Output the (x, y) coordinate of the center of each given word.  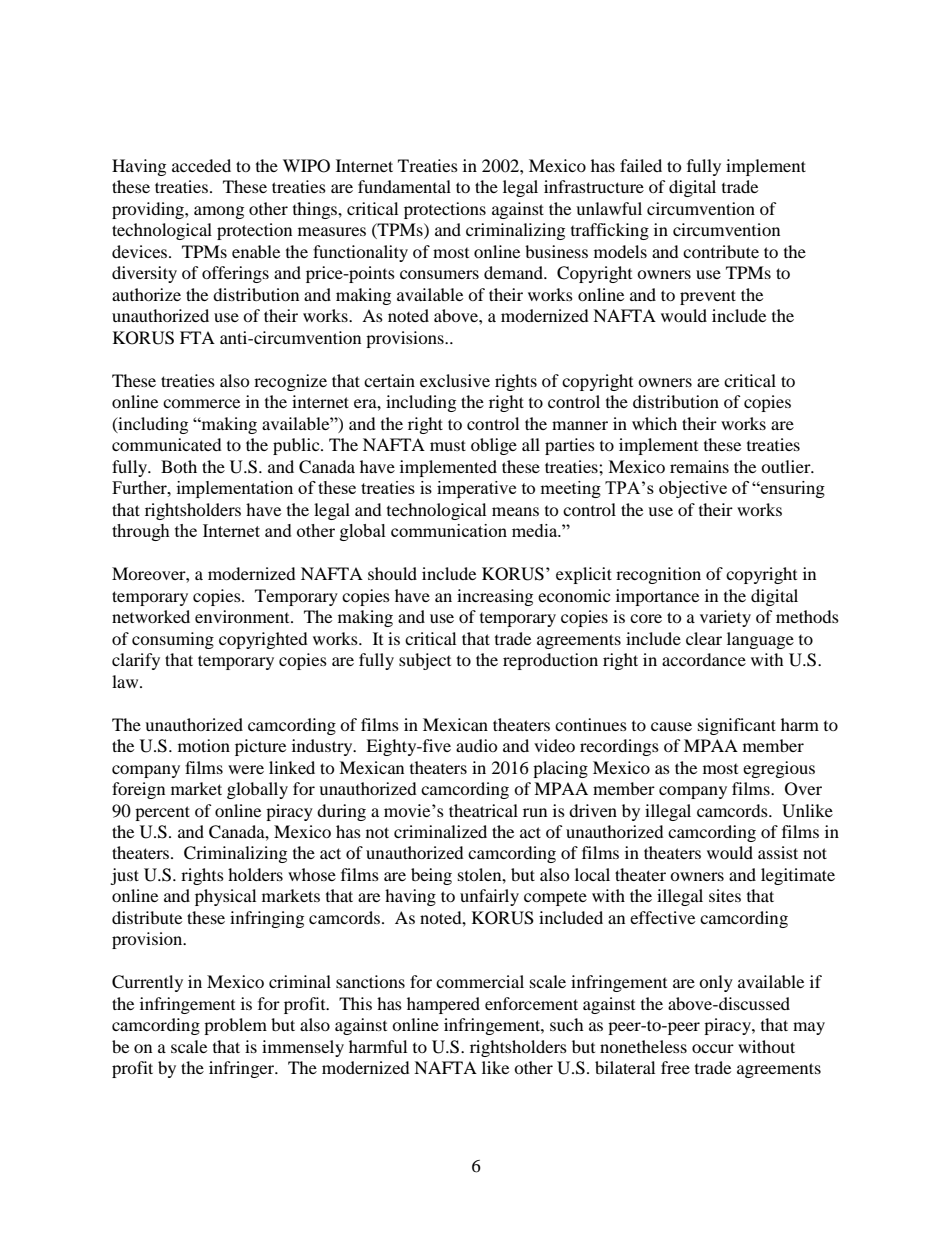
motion (204, 745)
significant (737, 726)
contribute (721, 251)
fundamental (404, 186)
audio (477, 745)
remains (699, 466)
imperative (476, 489)
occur (713, 1048)
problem (235, 1026)
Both (179, 466)
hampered (443, 1005)
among (219, 212)
